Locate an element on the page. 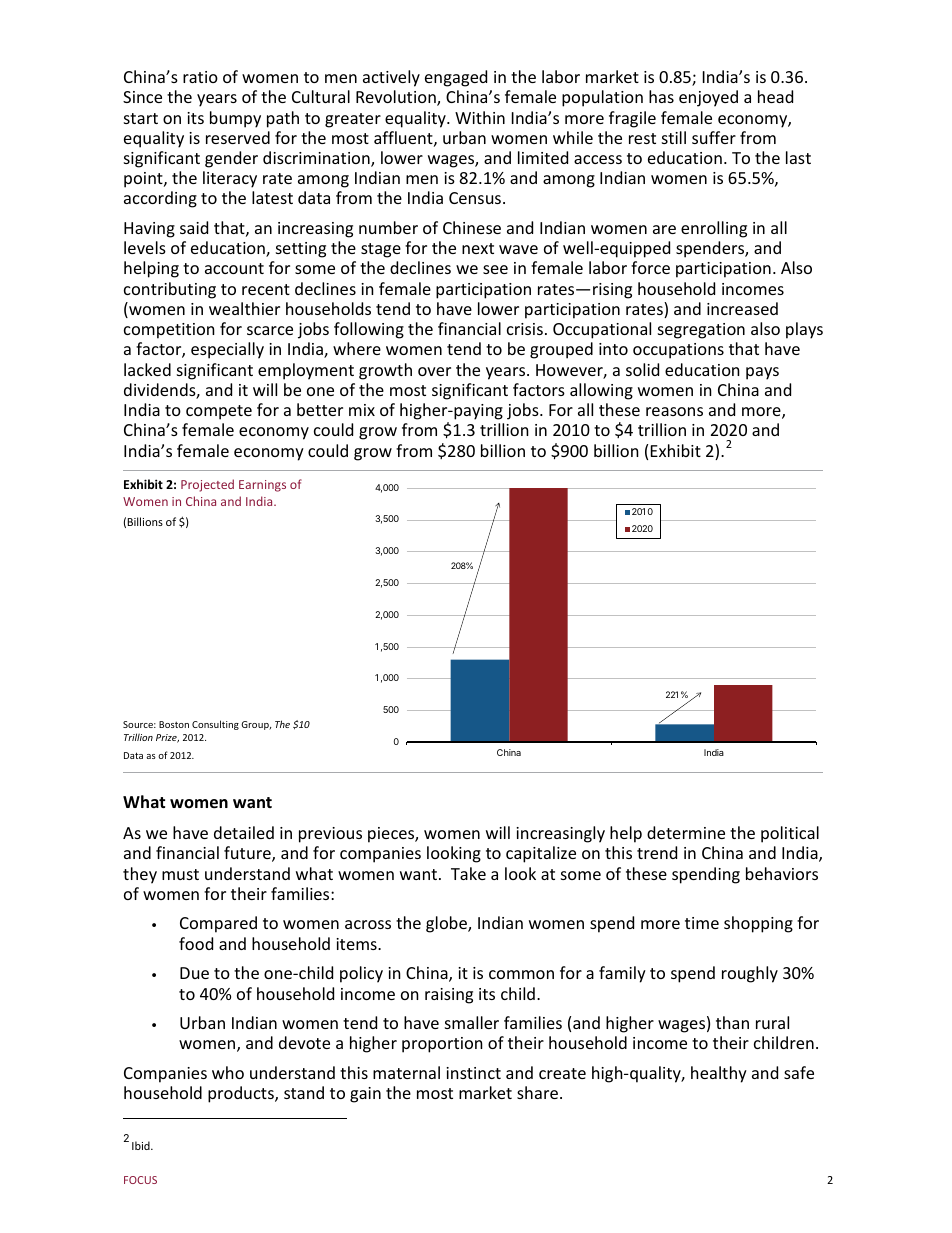 The height and width of the image is (1233, 952). determine is located at coordinates (686, 832).
